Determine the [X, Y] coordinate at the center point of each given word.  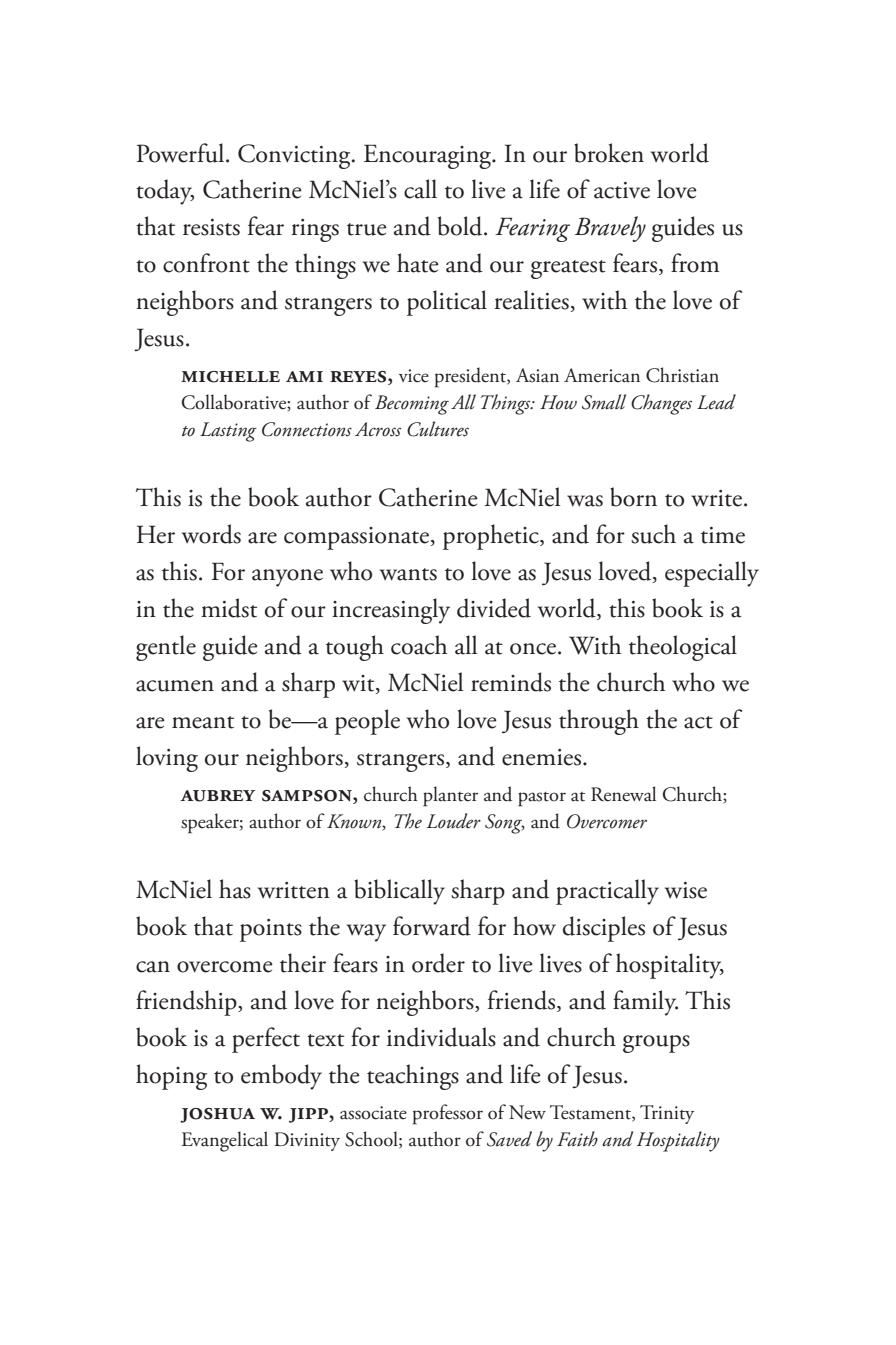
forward [432, 926]
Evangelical [225, 1141]
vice [414, 376]
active [622, 190]
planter [450, 796]
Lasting [228, 432]
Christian [682, 375]
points [271, 930]
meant [203, 722]
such [653, 534]
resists [211, 227]
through [599, 722]
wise [686, 890]
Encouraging [429, 156]
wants [408, 574]
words [211, 534]
